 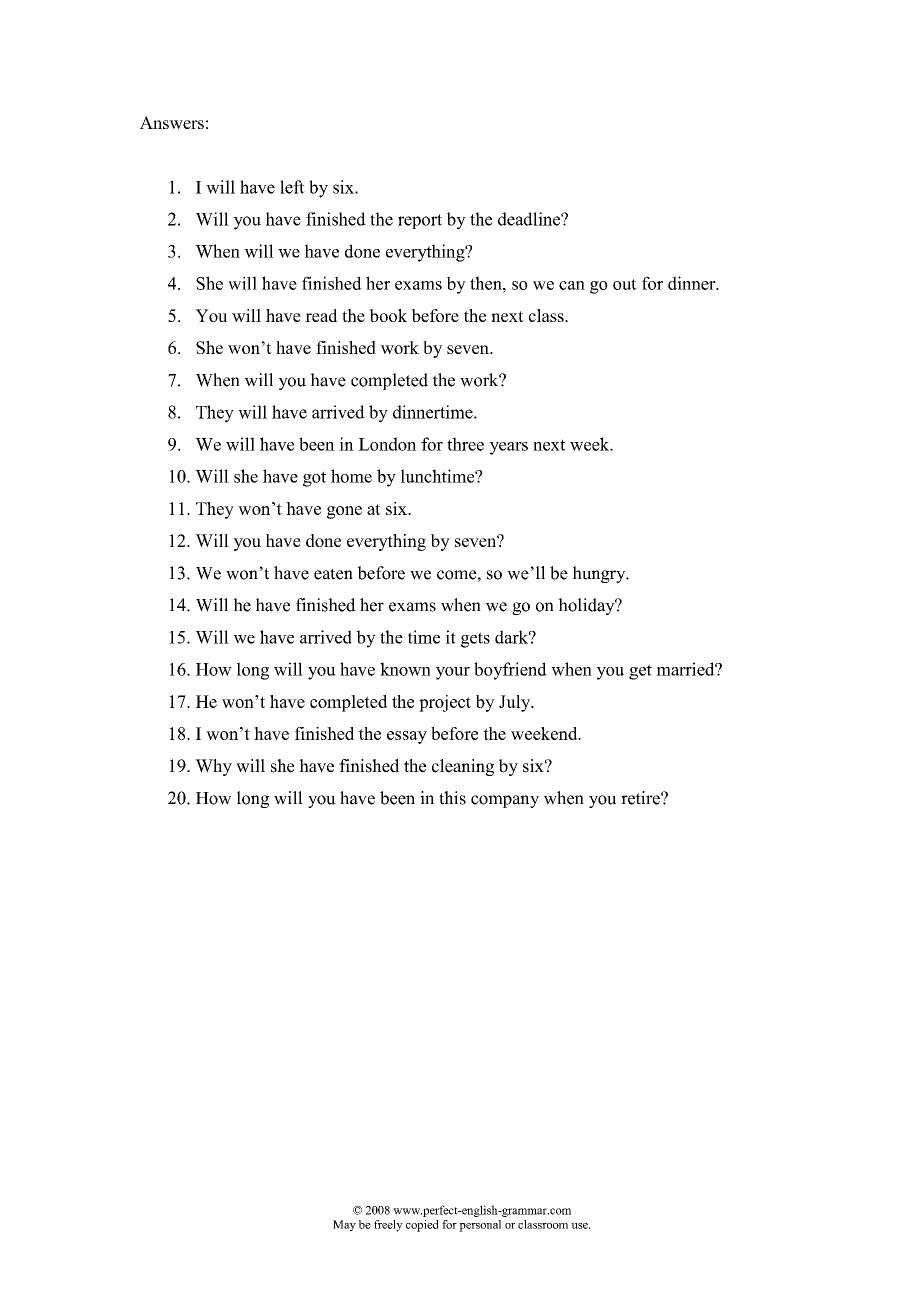 I want to click on eaten, so click(x=333, y=574).
